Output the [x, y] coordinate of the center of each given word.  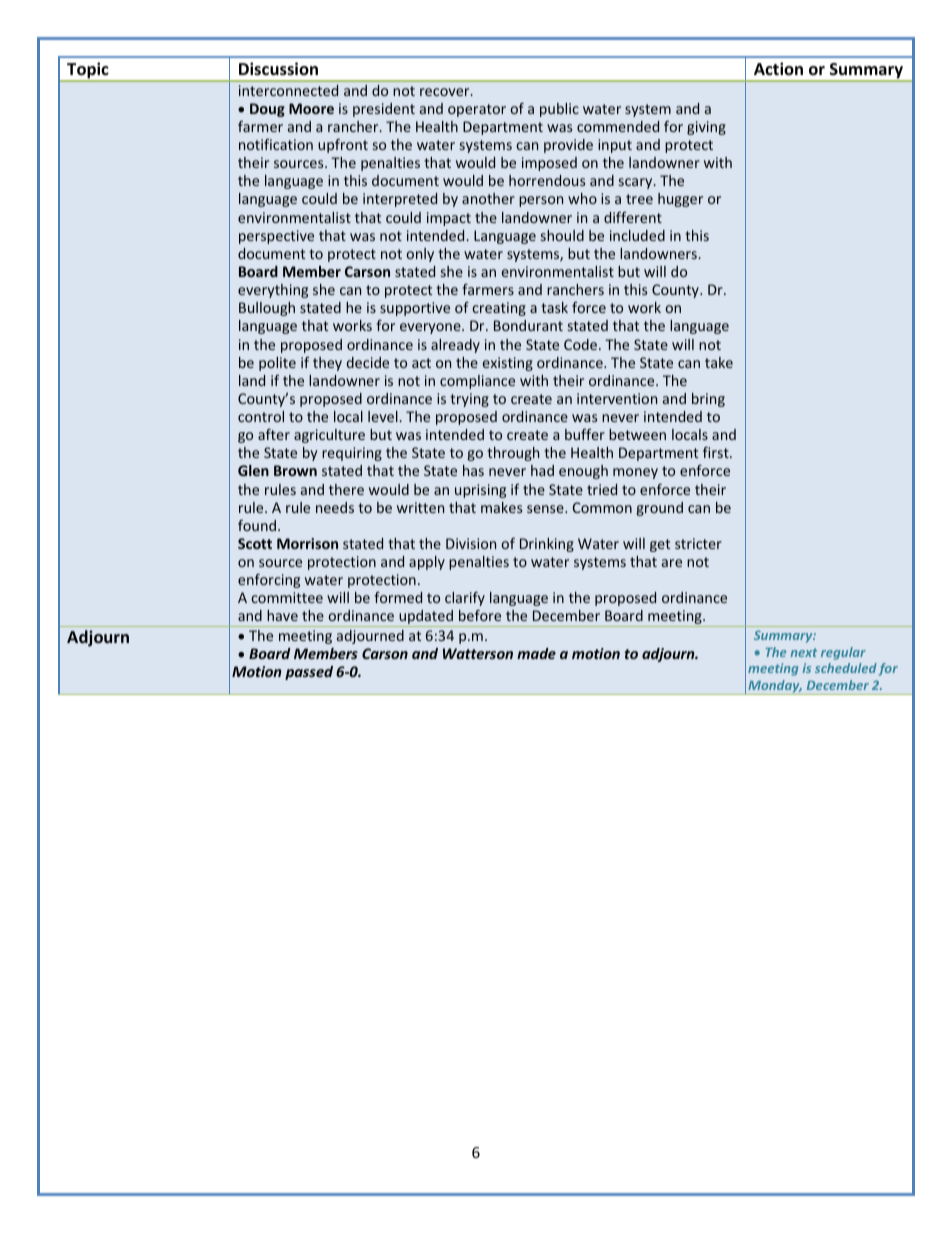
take [719, 362]
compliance [477, 382]
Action [778, 68]
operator [477, 110]
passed [309, 673]
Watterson [478, 653]
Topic [88, 71]
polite [277, 364]
